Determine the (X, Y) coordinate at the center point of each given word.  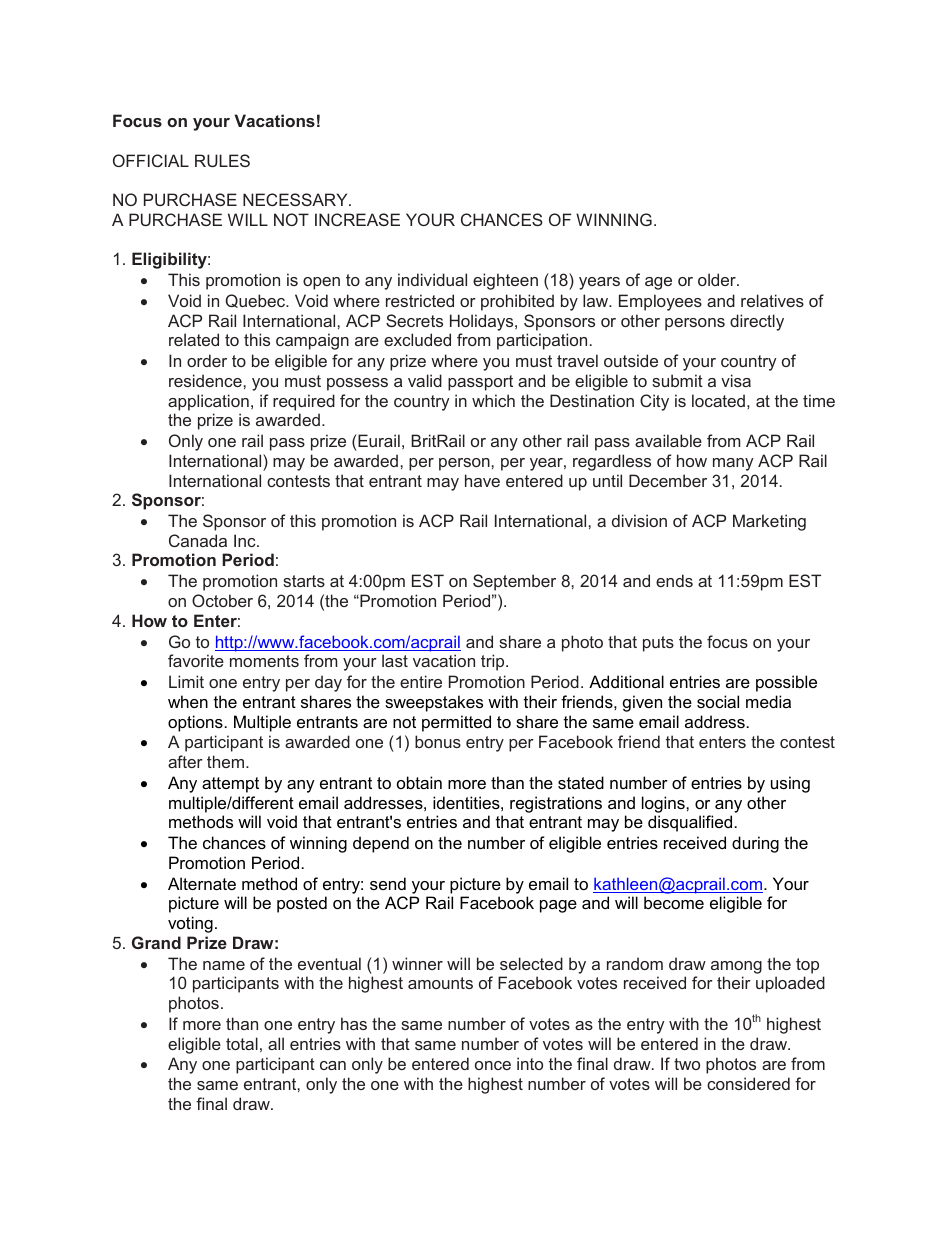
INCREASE (357, 219)
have (482, 480)
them (227, 761)
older (718, 279)
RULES (222, 160)
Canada (198, 540)
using (790, 784)
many (733, 464)
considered (748, 1083)
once (493, 1065)
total (242, 1043)
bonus (438, 741)
